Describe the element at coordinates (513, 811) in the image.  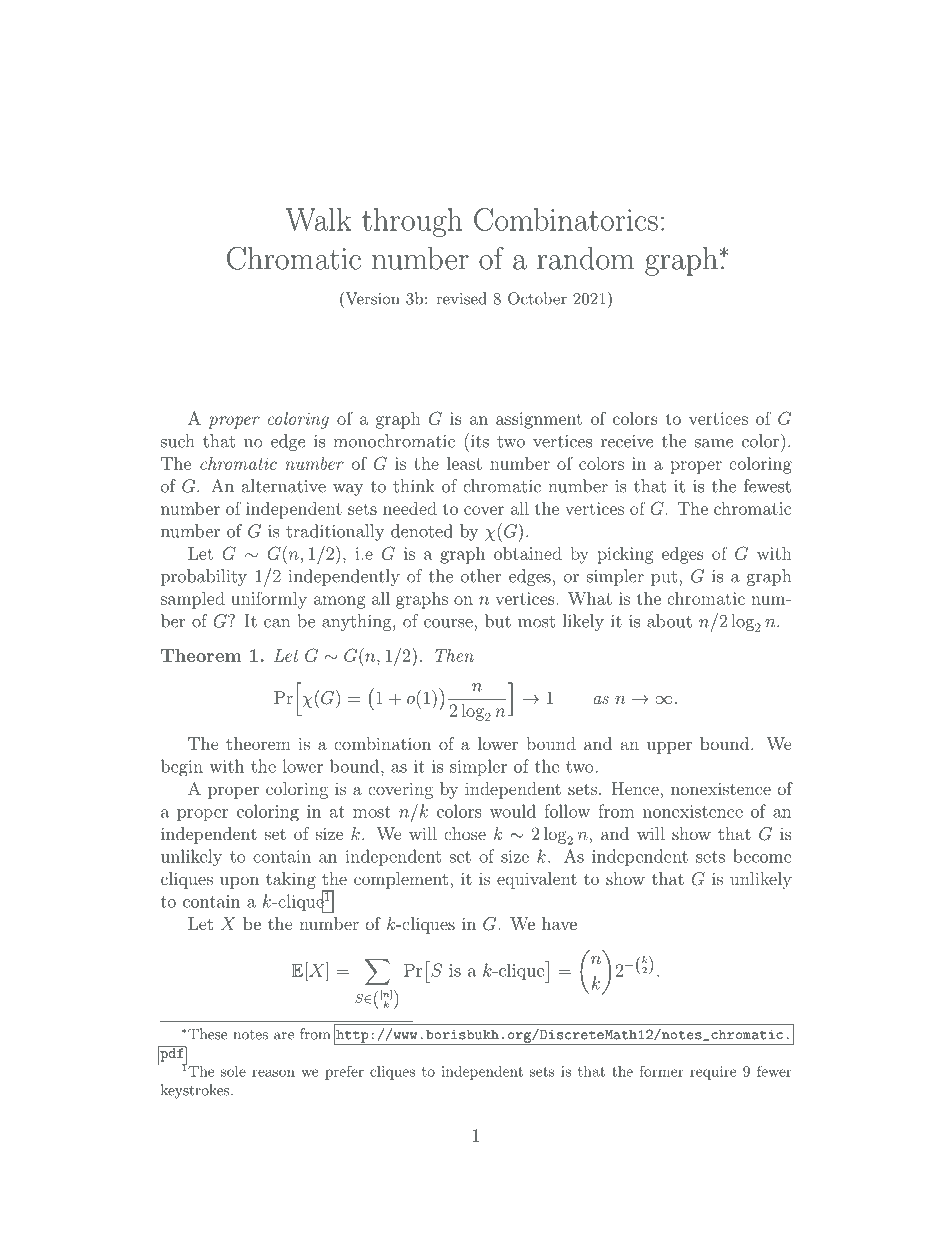
I see `would` at that location.
